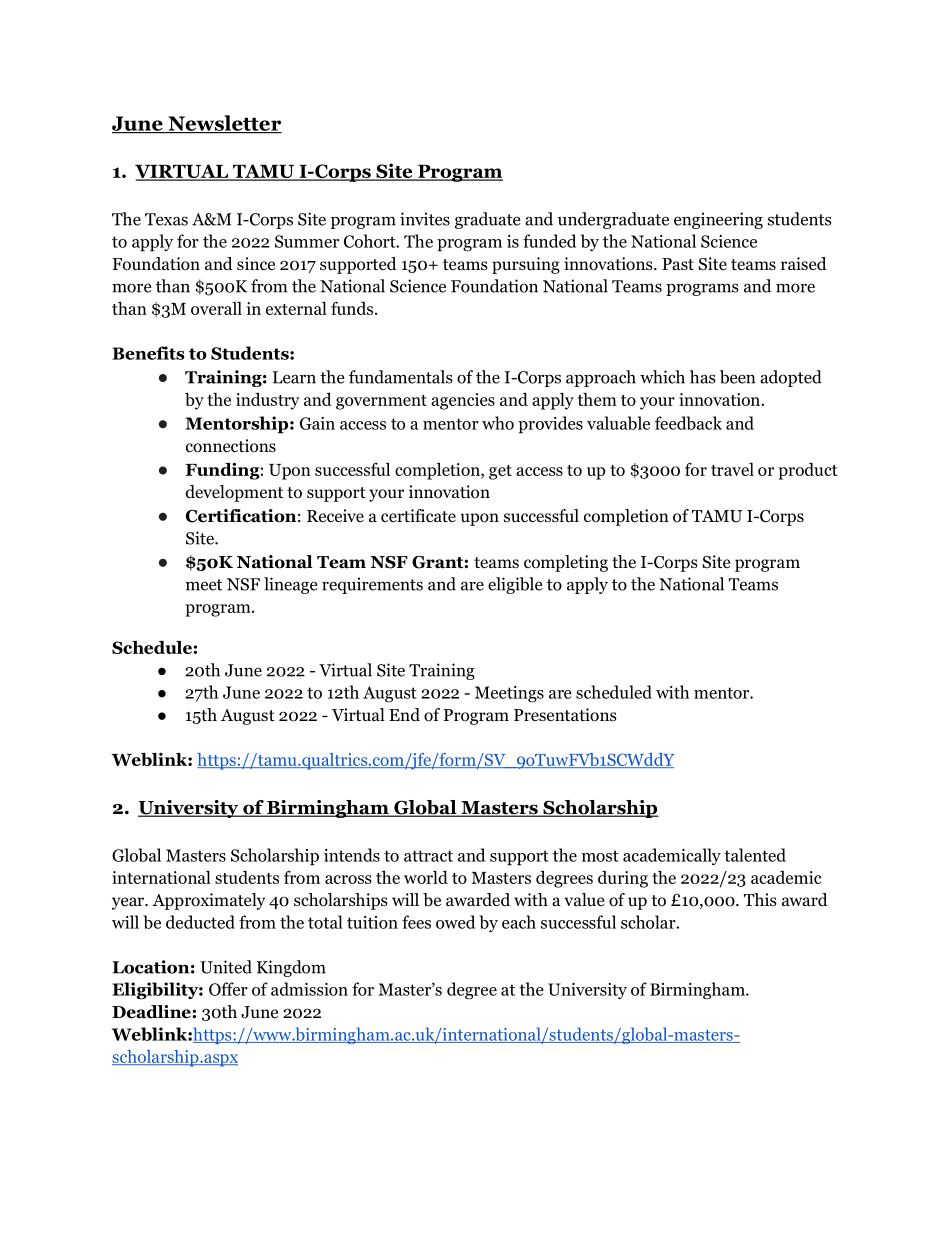  I want to click on invites, so click(425, 219).
